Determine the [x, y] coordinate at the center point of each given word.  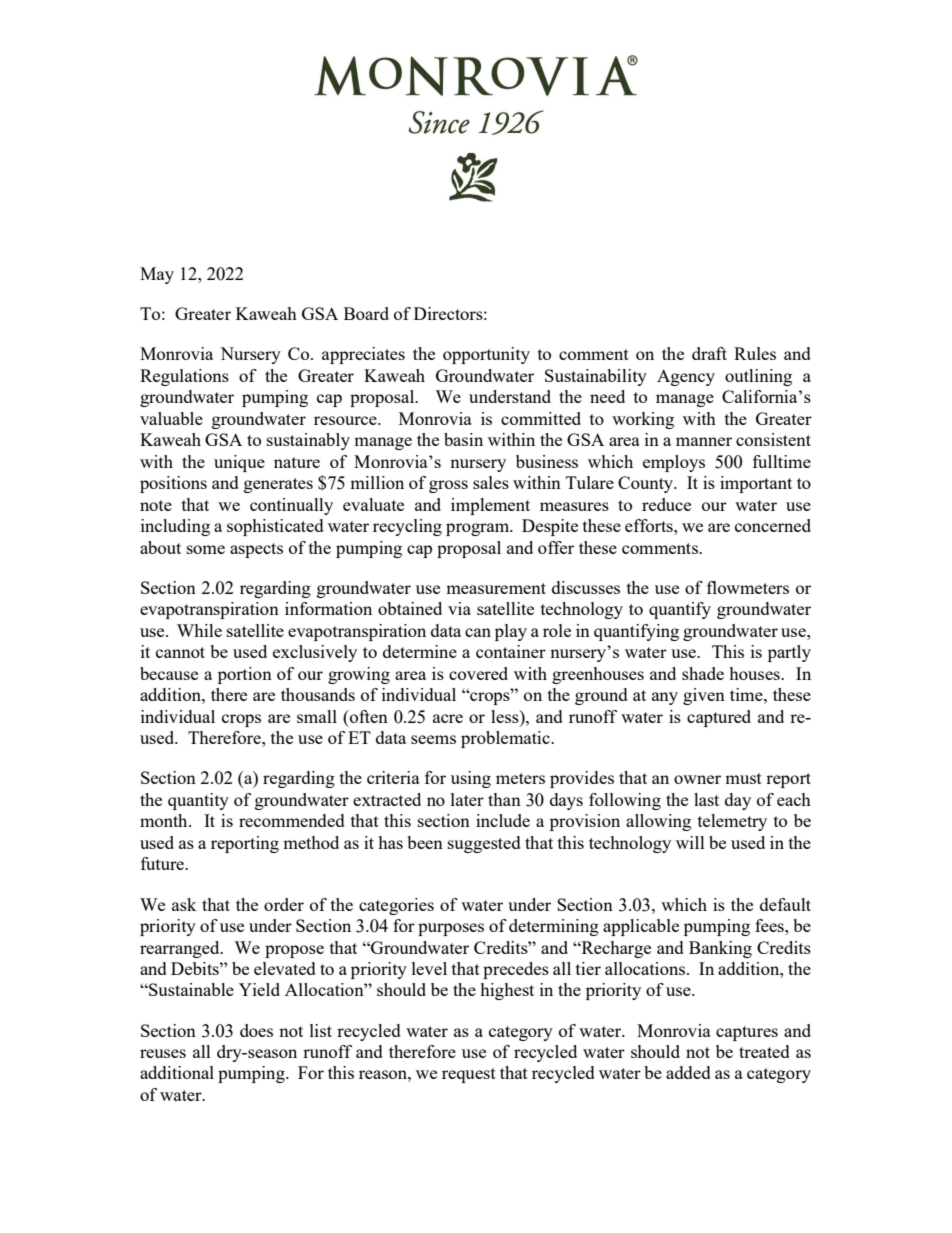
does [256, 1030]
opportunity [486, 355]
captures [747, 1033]
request [469, 1075]
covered [478, 673]
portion [245, 675]
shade [703, 673]
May [157, 275]
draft [709, 353]
